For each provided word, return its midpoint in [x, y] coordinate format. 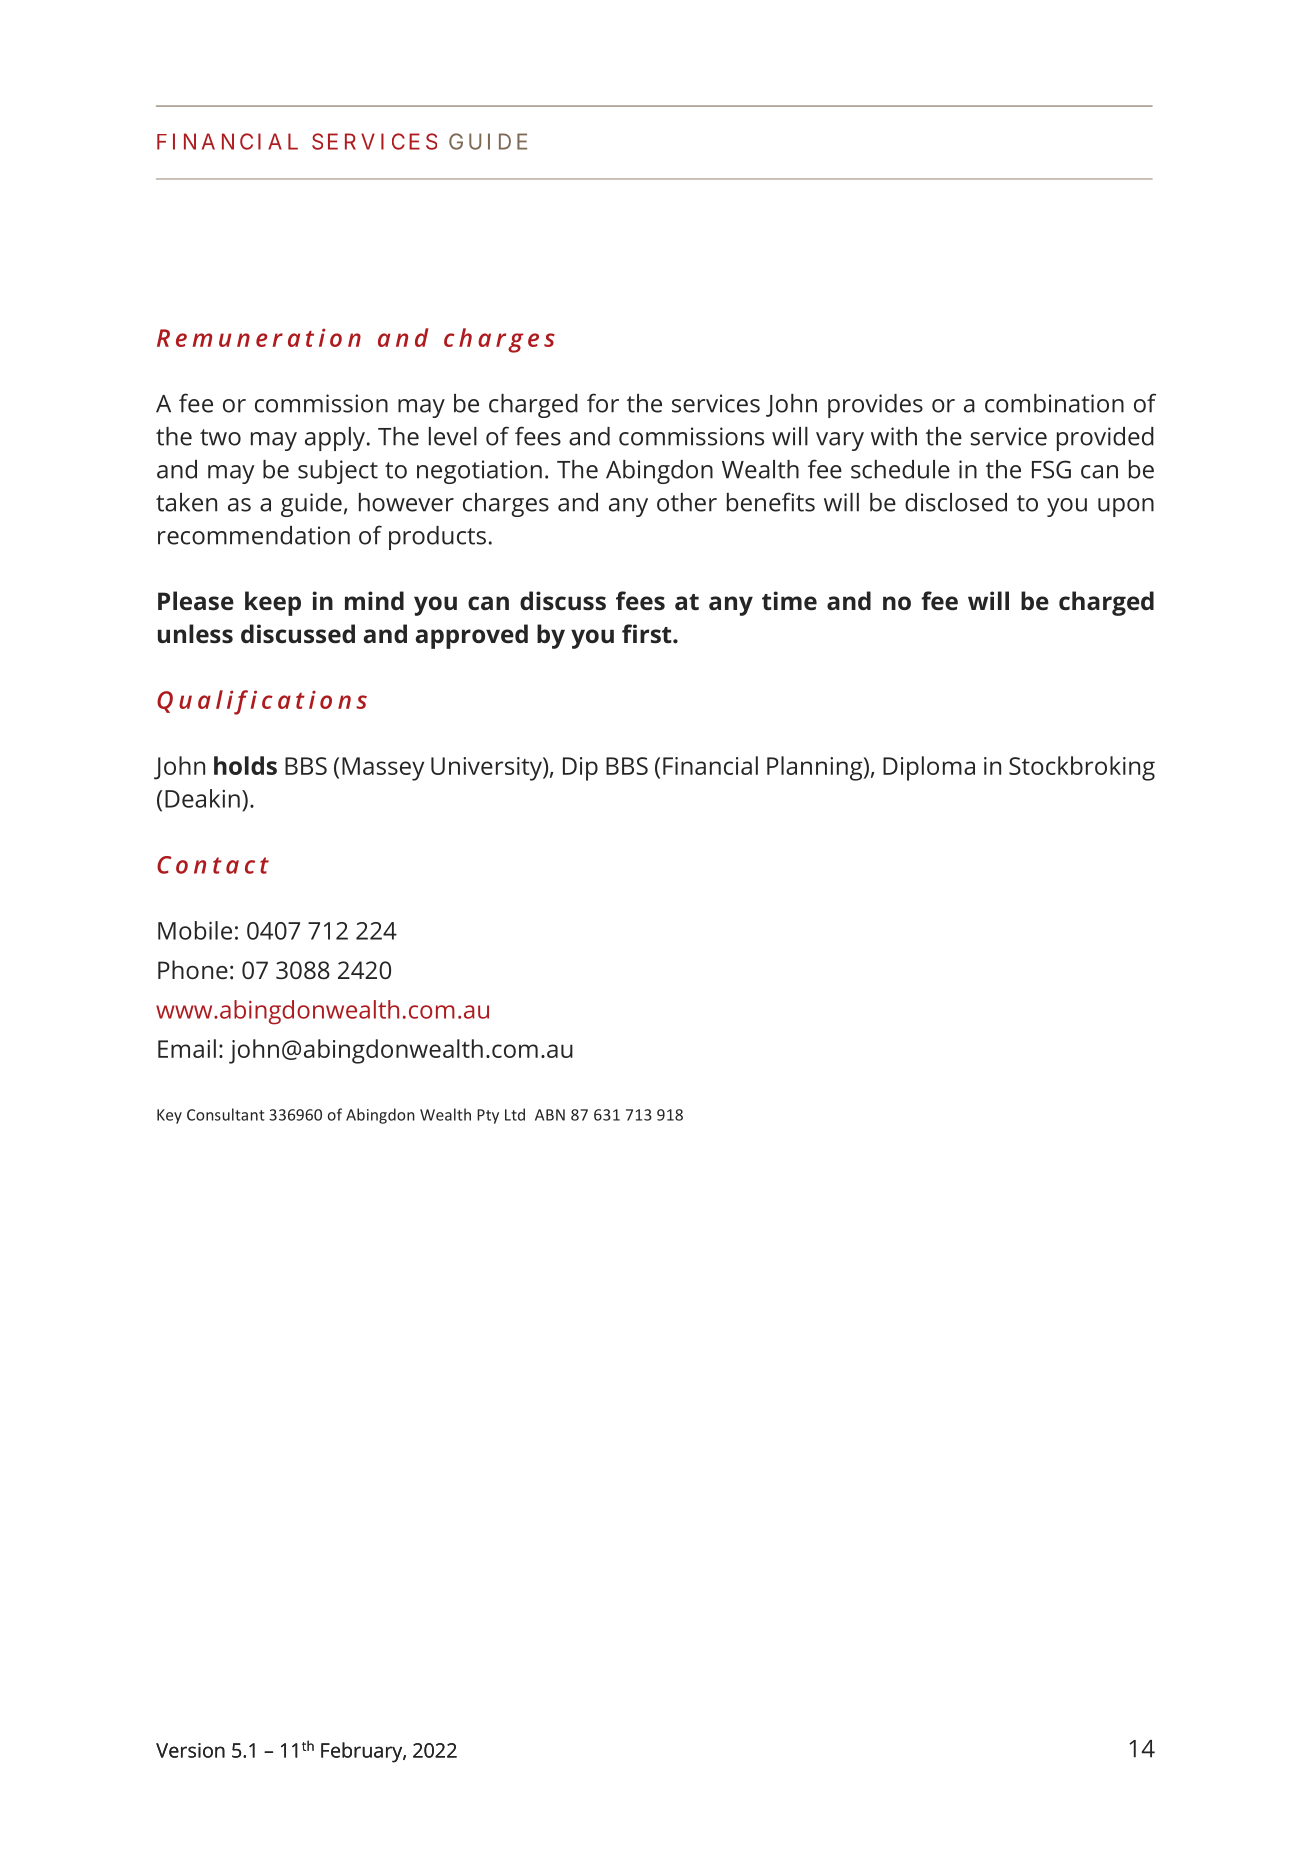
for [603, 403]
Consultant [226, 1114]
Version [190, 1750]
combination [1054, 403]
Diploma [929, 768]
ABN [550, 1115]
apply [335, 439]
